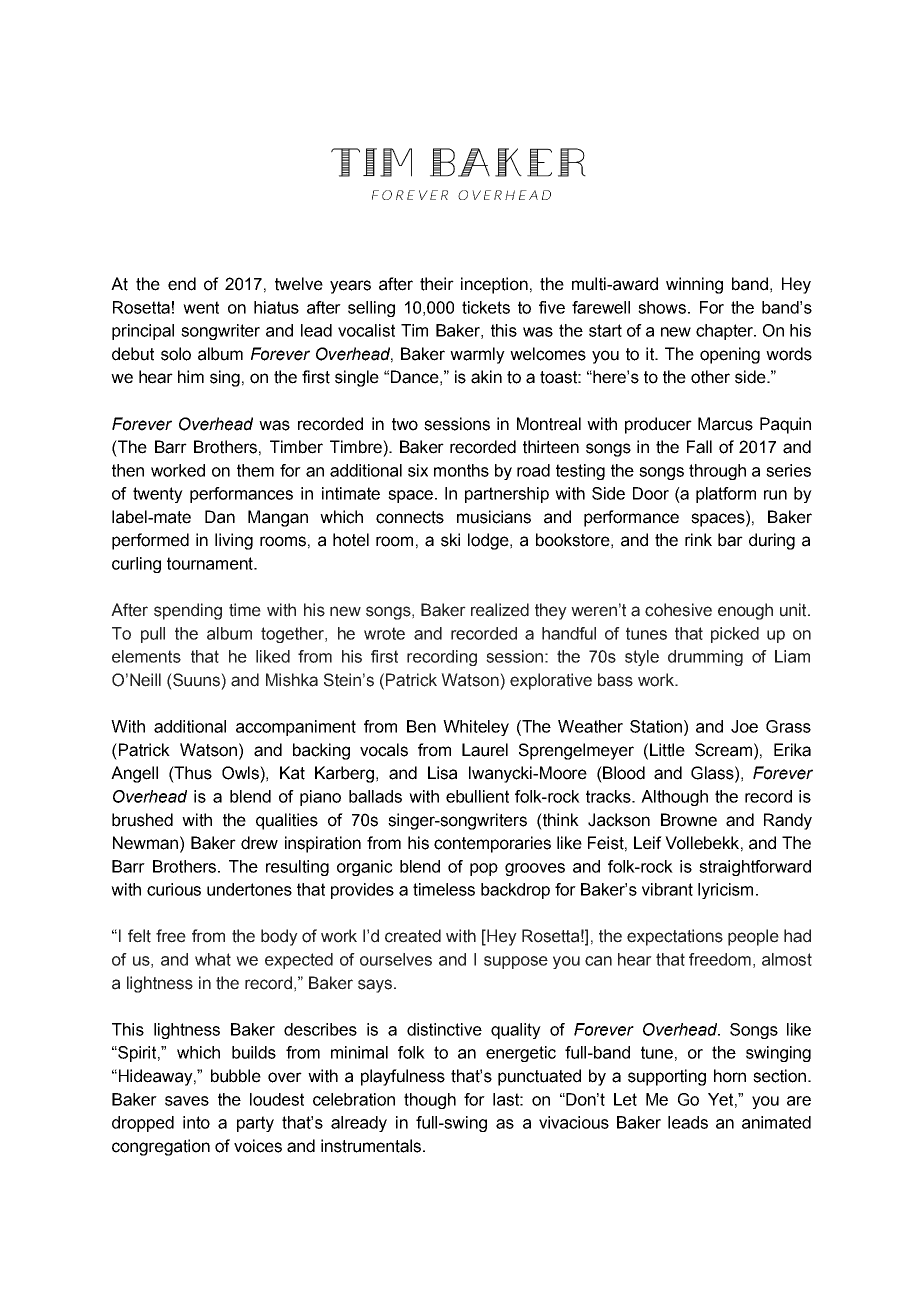 The image size is (924, 1308). I want to click on suppose, so click(516, 962).
